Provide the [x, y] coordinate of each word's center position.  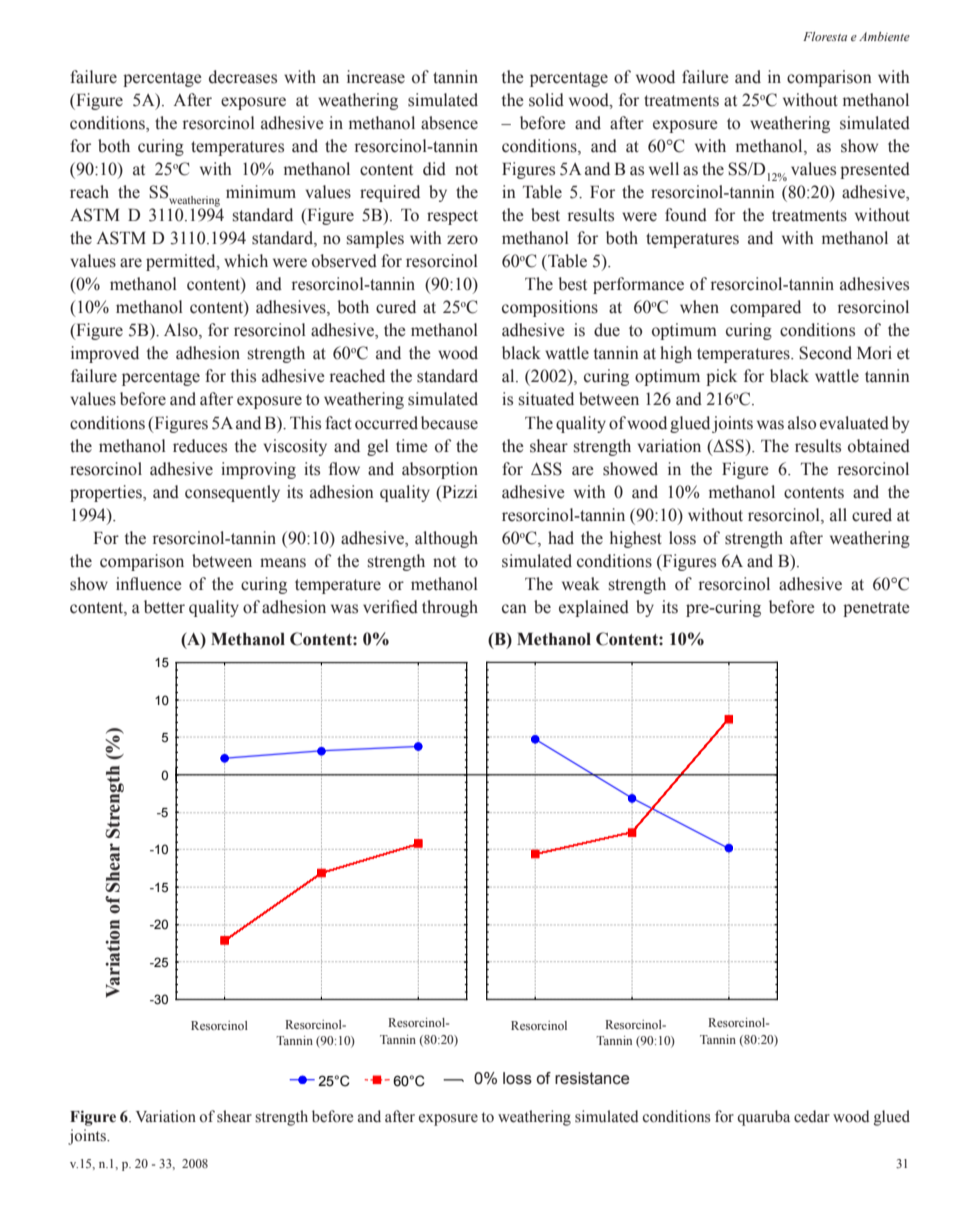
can [514, 609]
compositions [550, 308]
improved [105, 354]
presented [875, 170]
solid [546, 100]
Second [825, 353]
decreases [243, 77]
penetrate [876, 609]
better [164, 607]
